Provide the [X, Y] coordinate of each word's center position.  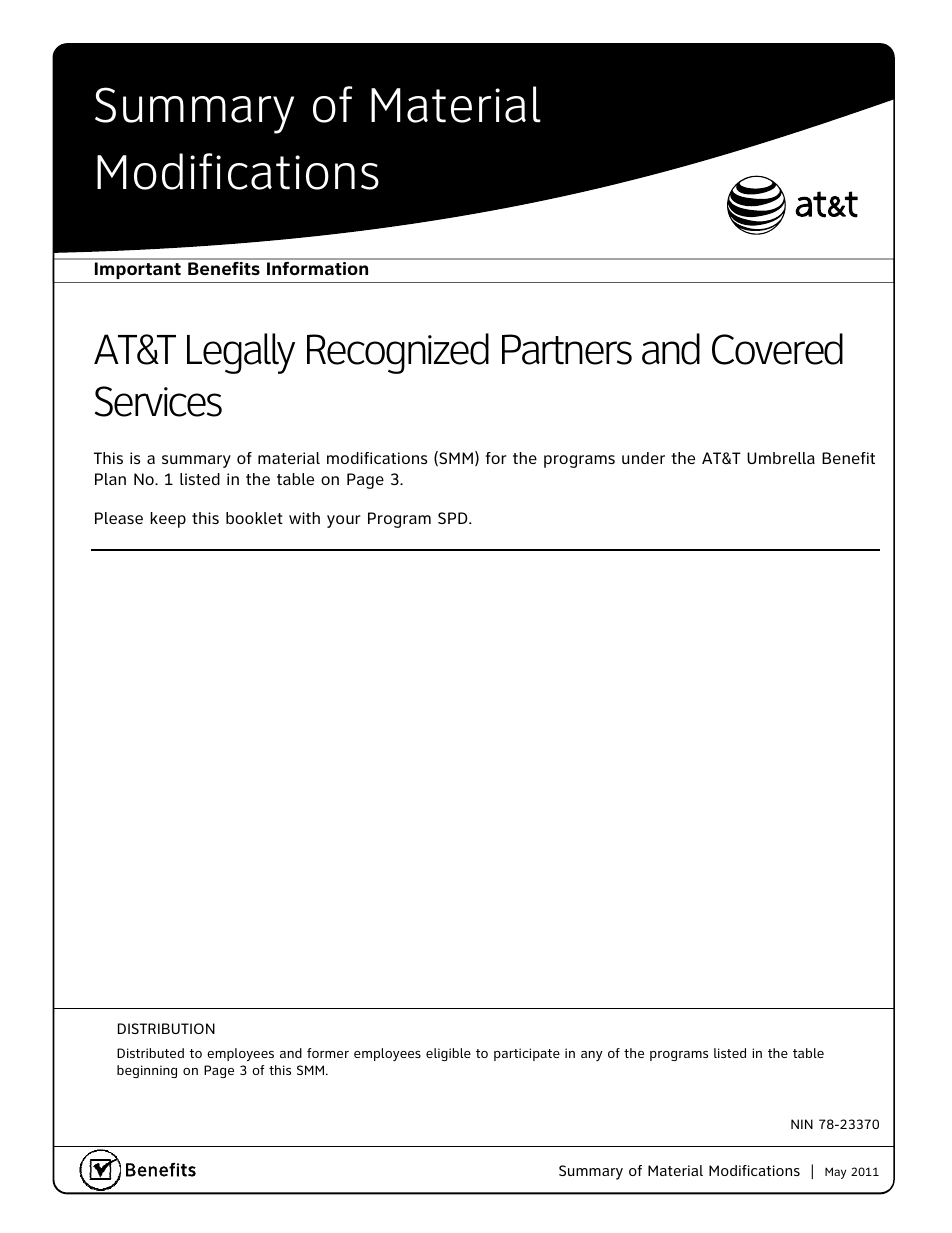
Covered [777, 349]
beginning [147, 1071]
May [835, 1173]
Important [138, 270]
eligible [448, 1054]
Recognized [398, 353]
